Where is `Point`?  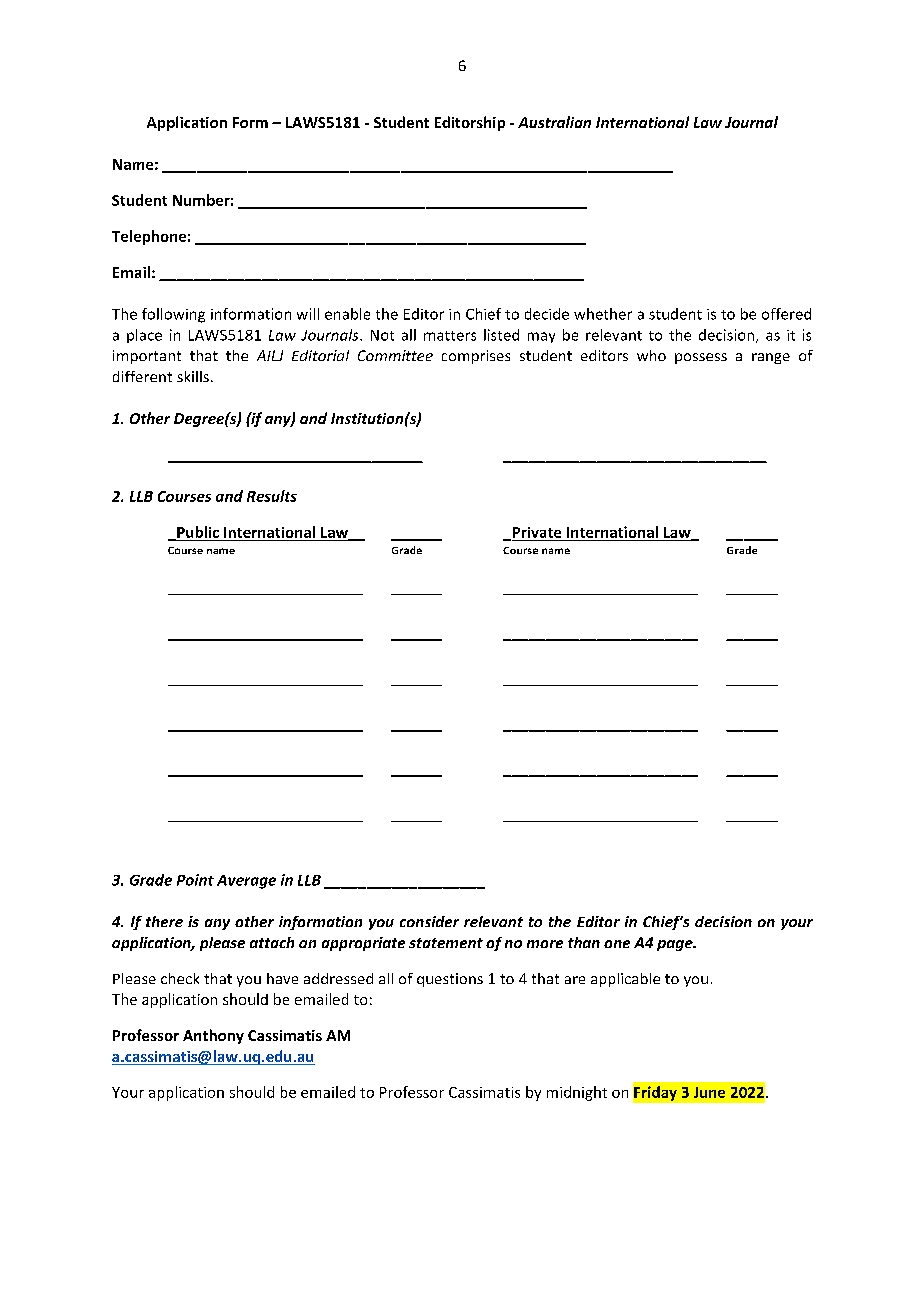
Point is located at coordinates (195, 880).
